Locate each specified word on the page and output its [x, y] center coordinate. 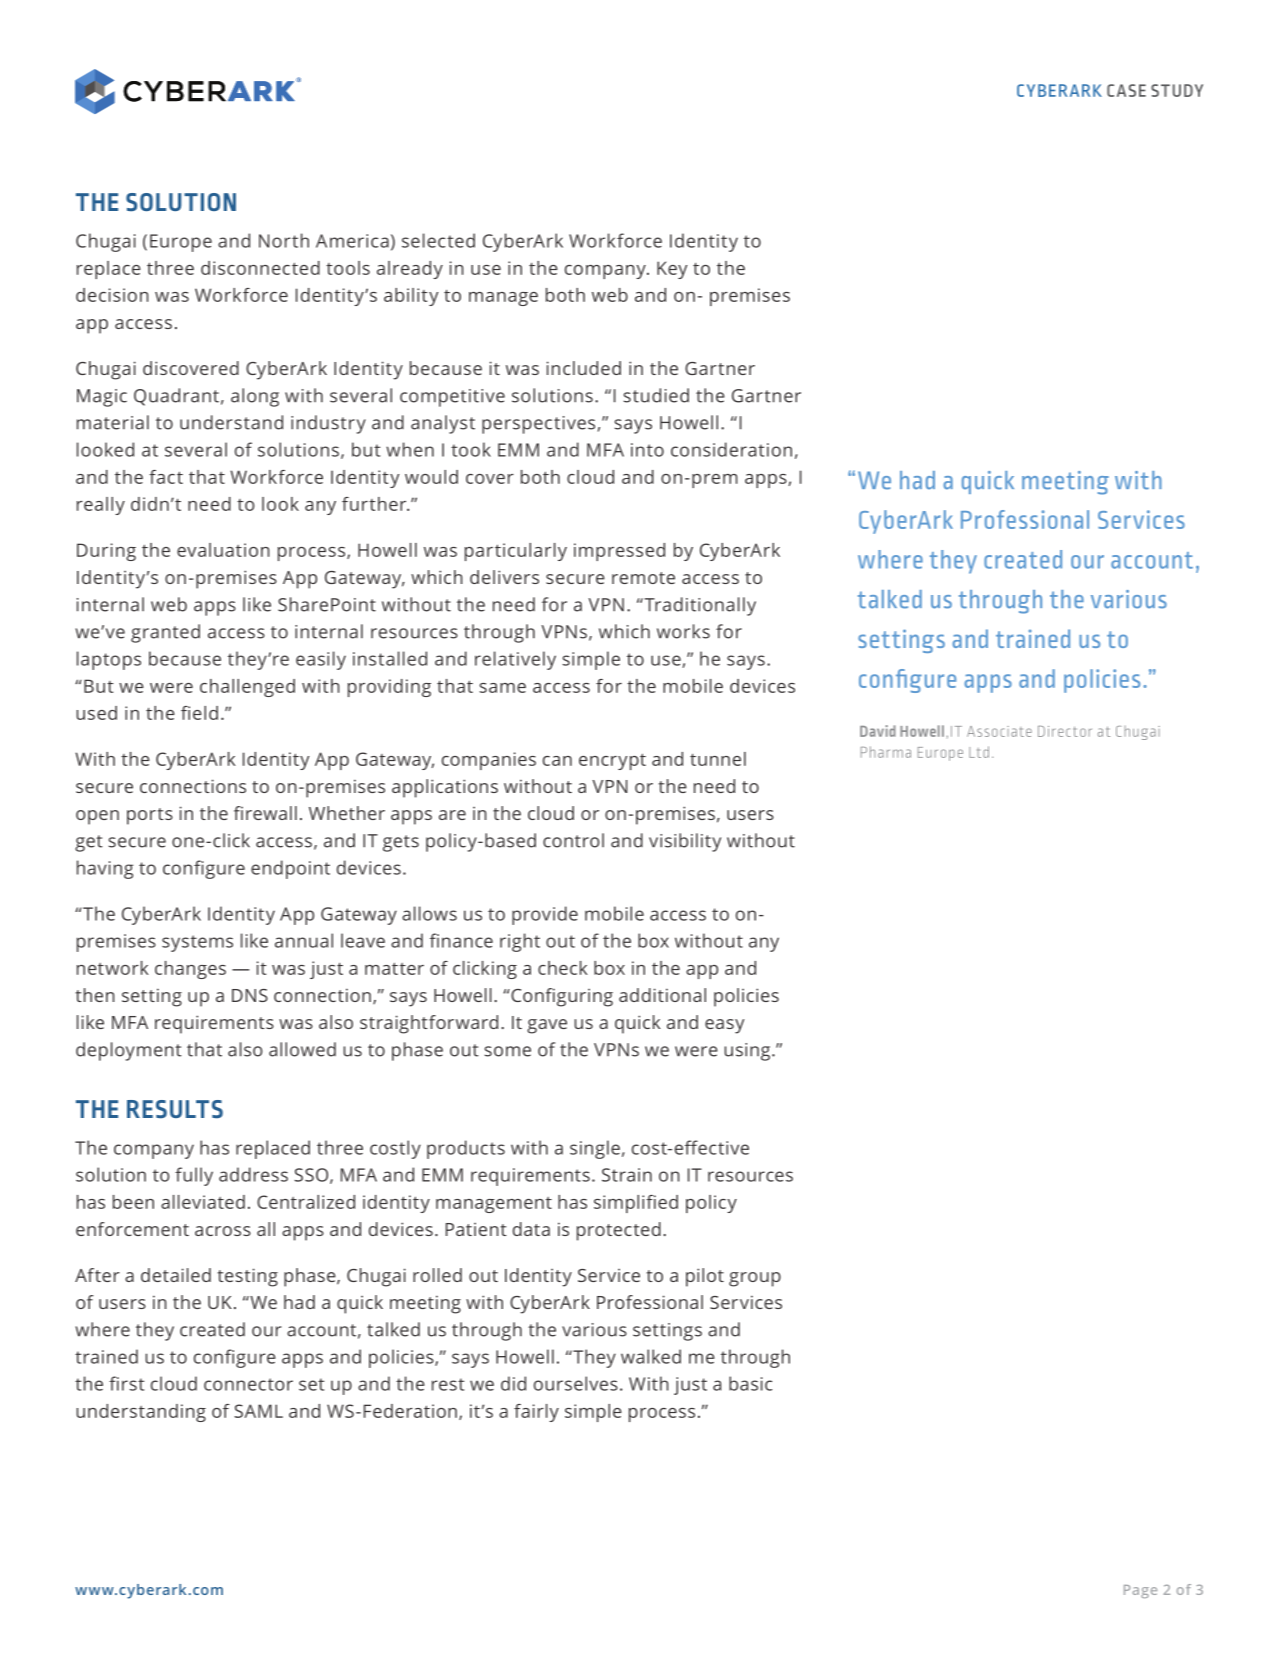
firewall [265, 813]
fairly [536, 1413]
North [284, 240]
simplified [636, 1204]
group [755, 1279]
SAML [258, 1411]
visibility [685, 842]
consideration [731, 449]
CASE [1126, 90]
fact [166, 477]
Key [672, 270]
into [647, 450]
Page [1140, 1591]
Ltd [979, 752]
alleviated [203, 1202]
